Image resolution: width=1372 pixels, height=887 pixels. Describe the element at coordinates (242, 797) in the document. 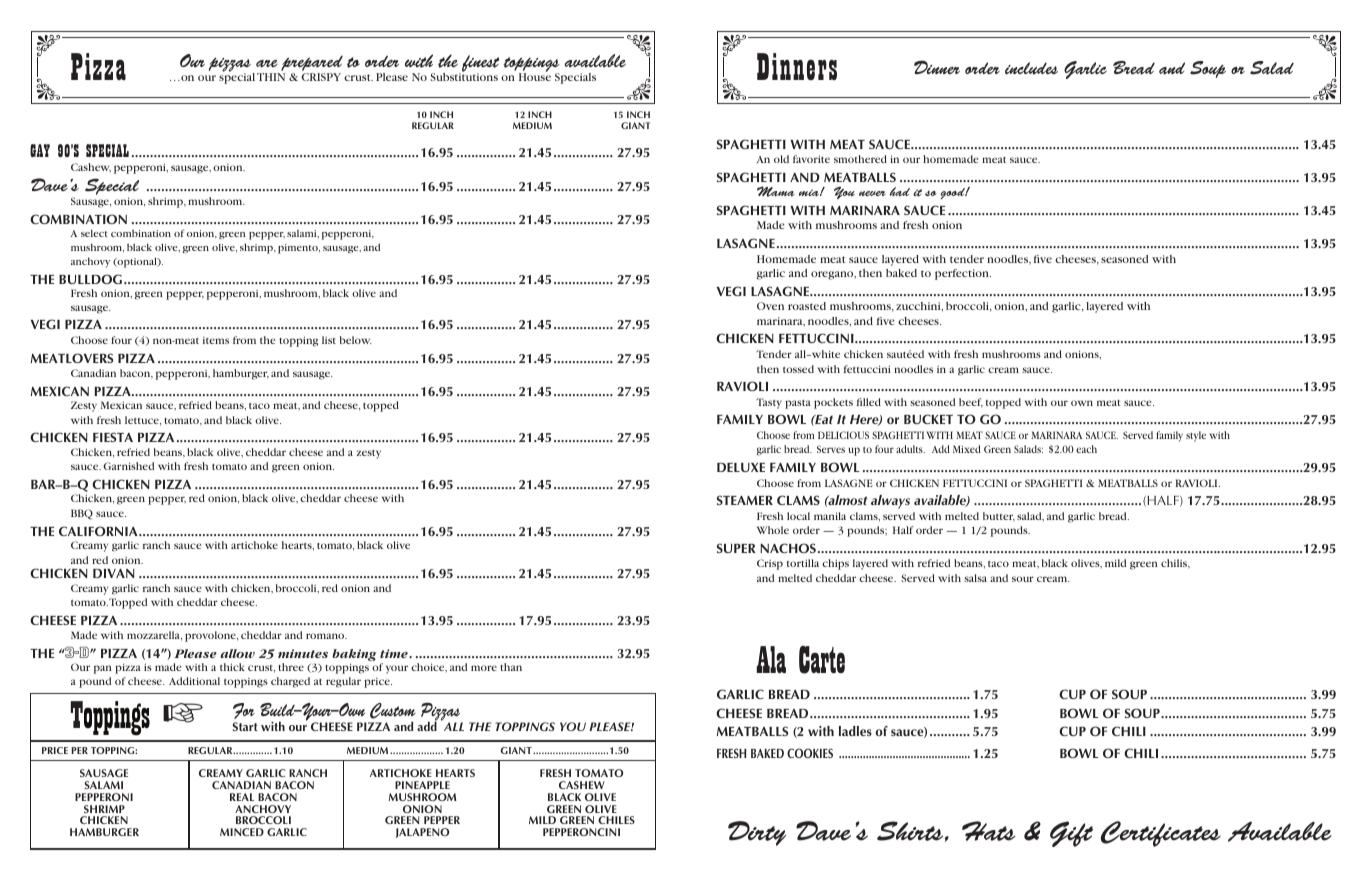

I see `REAL` at that location.
